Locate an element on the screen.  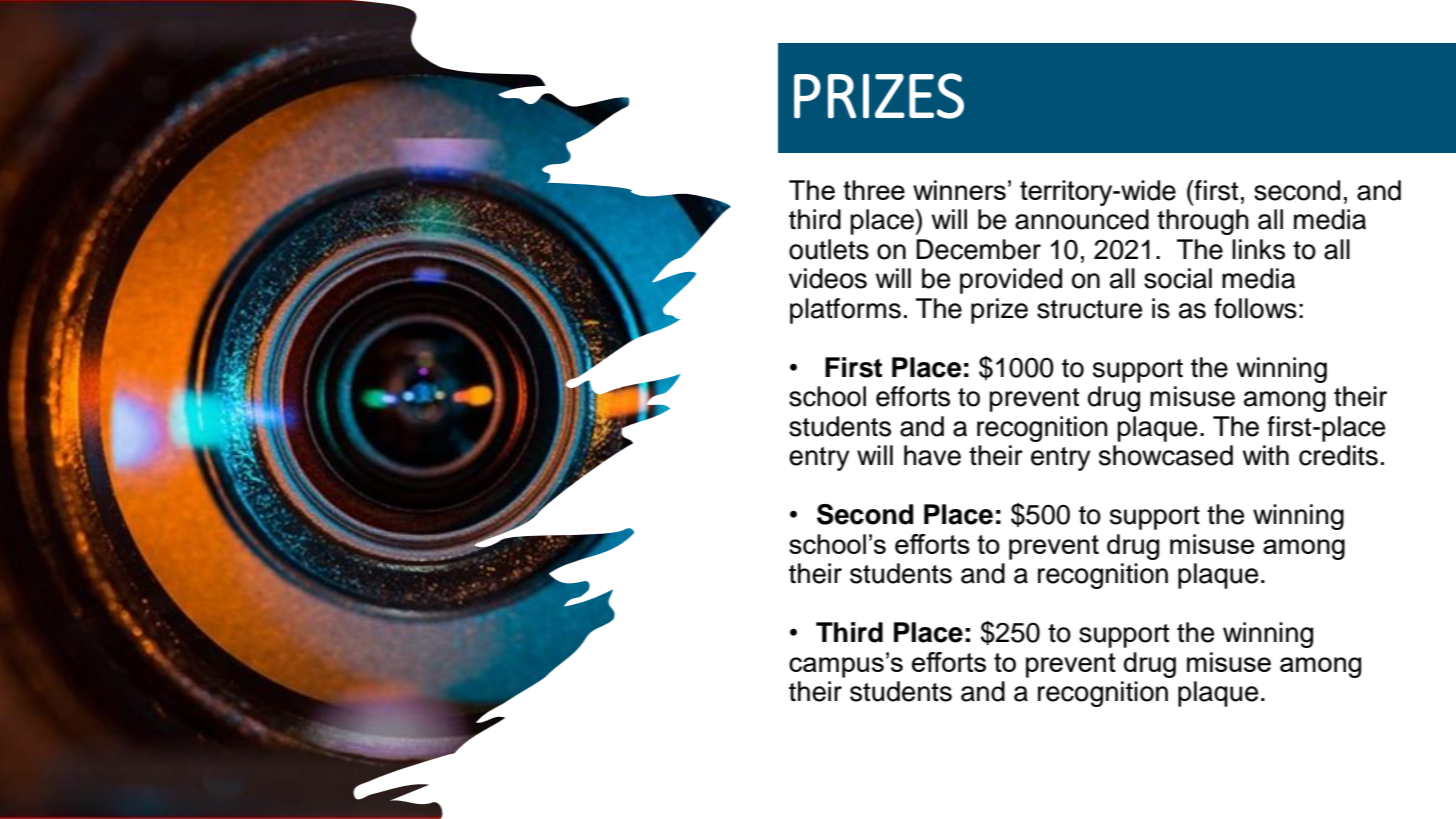
with is located at coordinates (1266, 455).
